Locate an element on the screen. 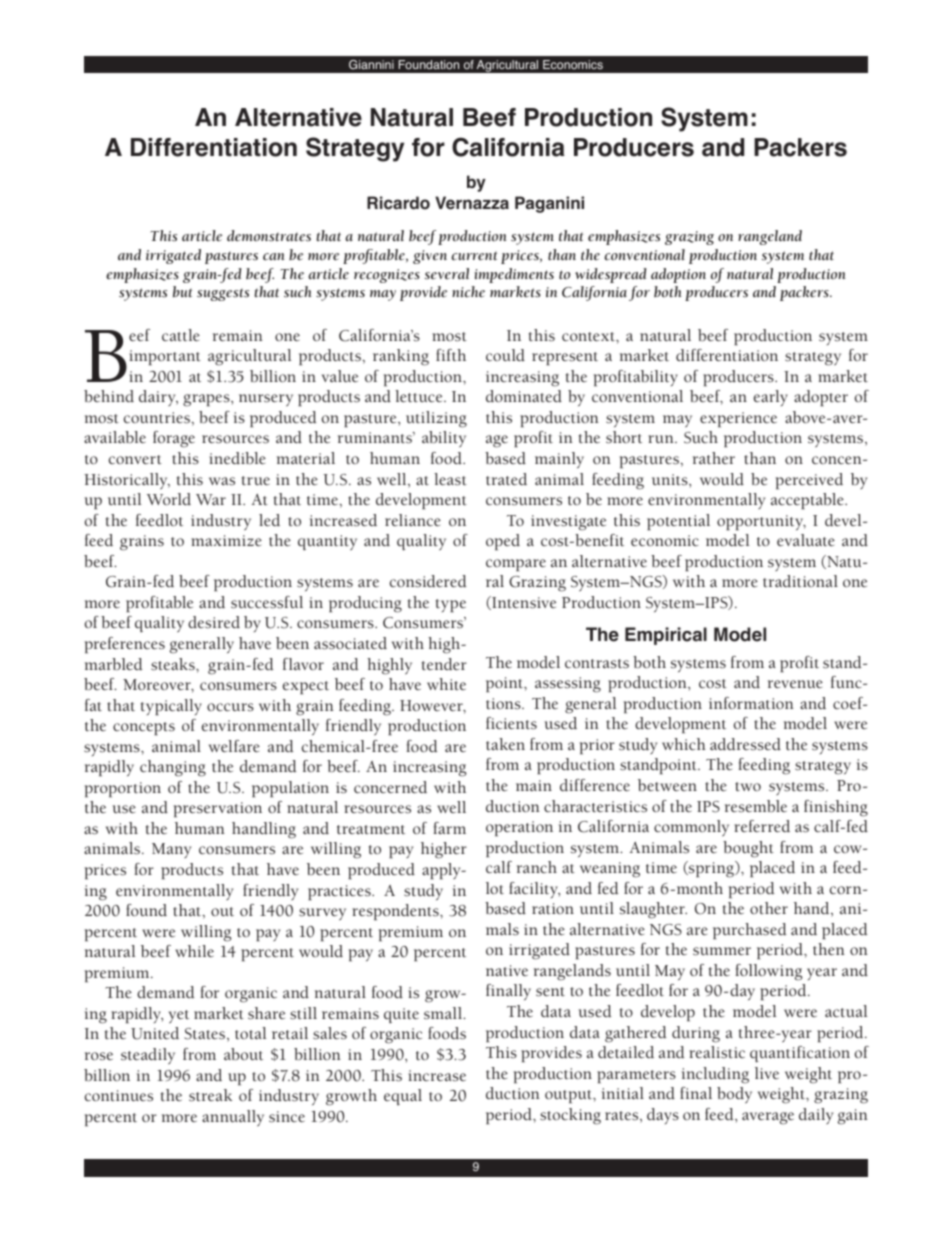  reliance is located at coordinates (413, 520).
